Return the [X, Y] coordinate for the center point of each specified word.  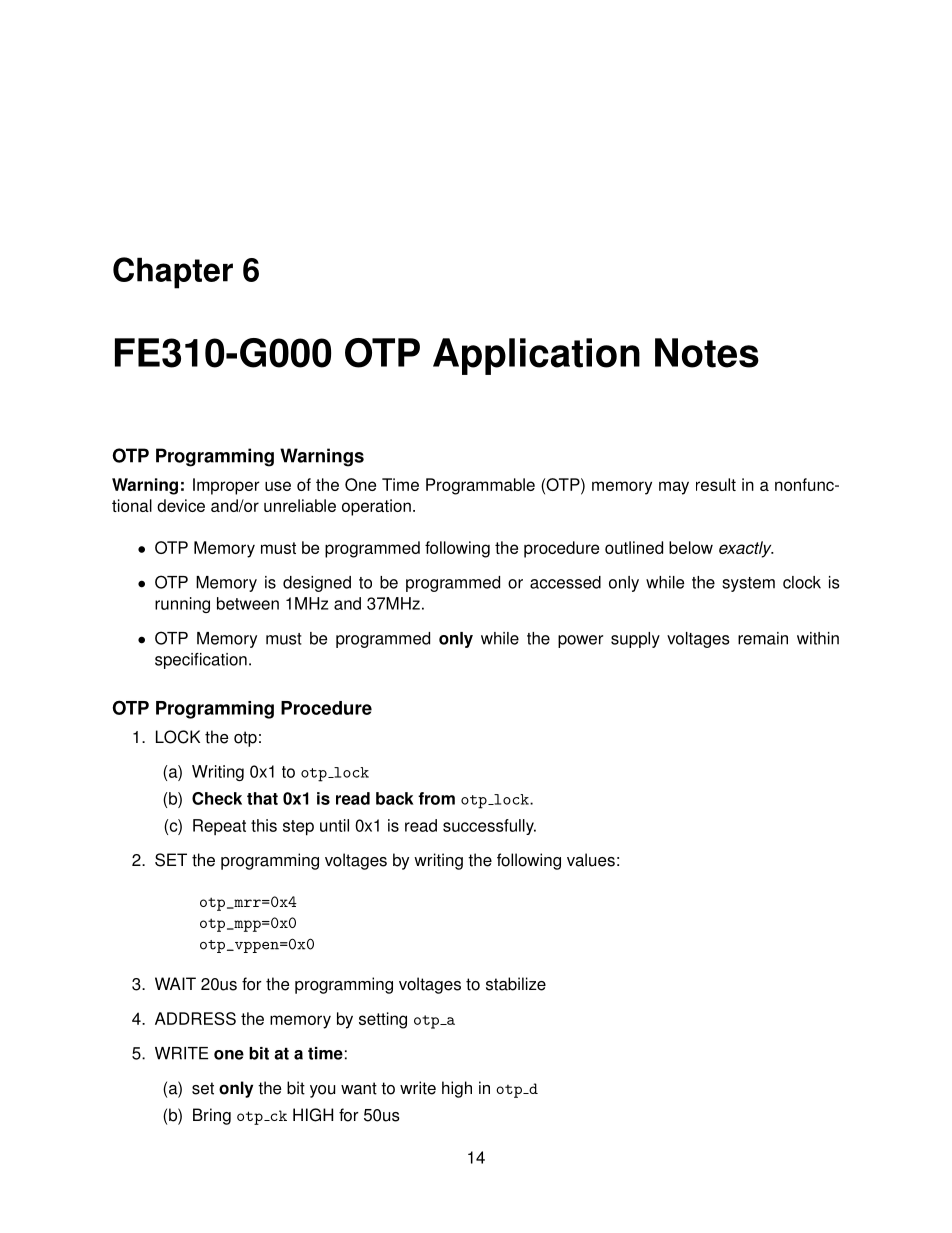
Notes [707, 353]
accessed [565, 582]
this [264, 825]
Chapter [173, 273]
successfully [489, 827]
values [591, 860]
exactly [746, 549]
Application [536, 356]
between [248, 603]
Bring [212, 1116]
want [359, 1088]
